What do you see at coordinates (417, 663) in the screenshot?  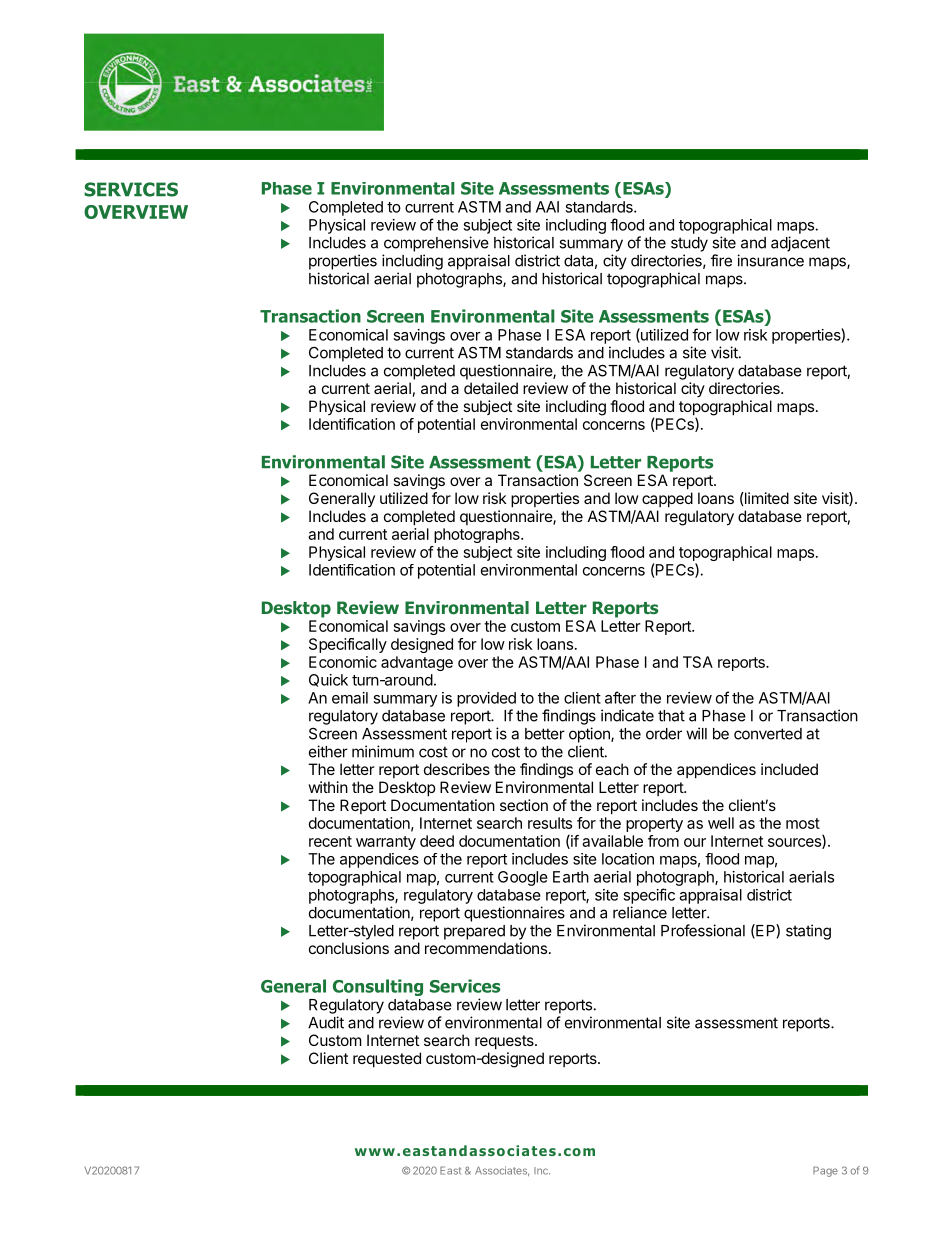 I see `advantage` at bounding box center [417, 663].
